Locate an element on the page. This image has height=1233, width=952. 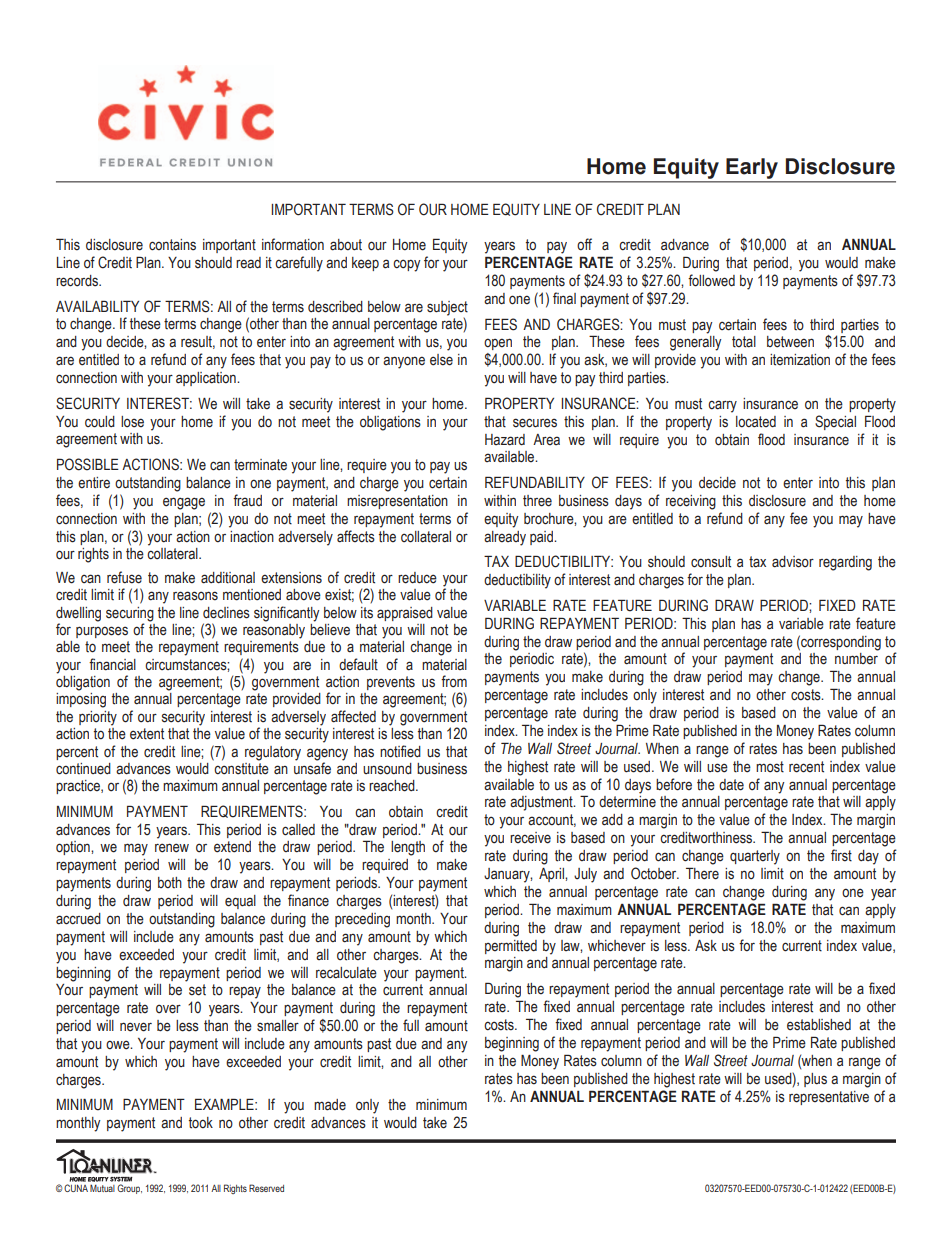
from is located at coordinates (454, 681).
